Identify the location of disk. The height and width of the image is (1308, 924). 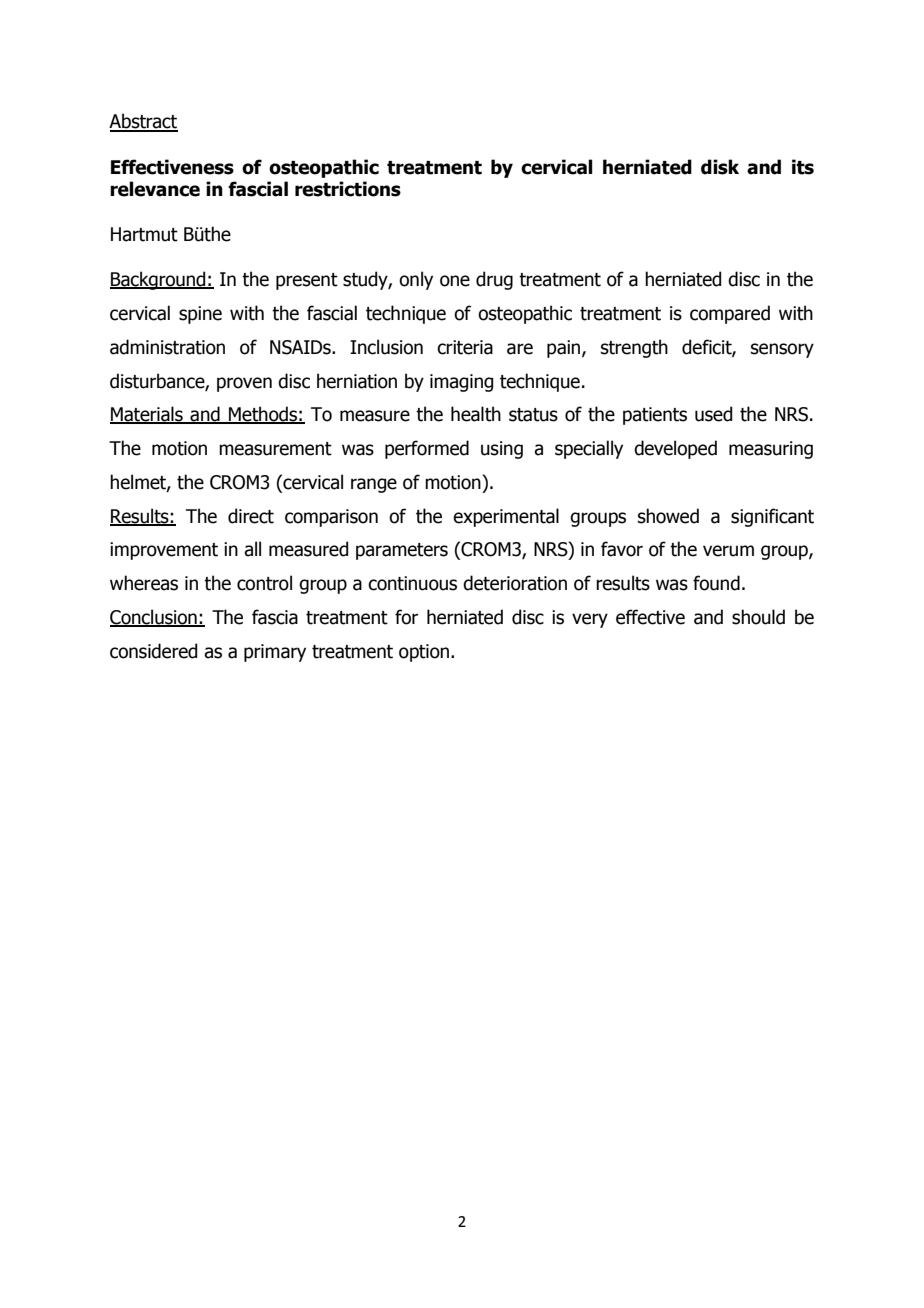
(720, 167).
